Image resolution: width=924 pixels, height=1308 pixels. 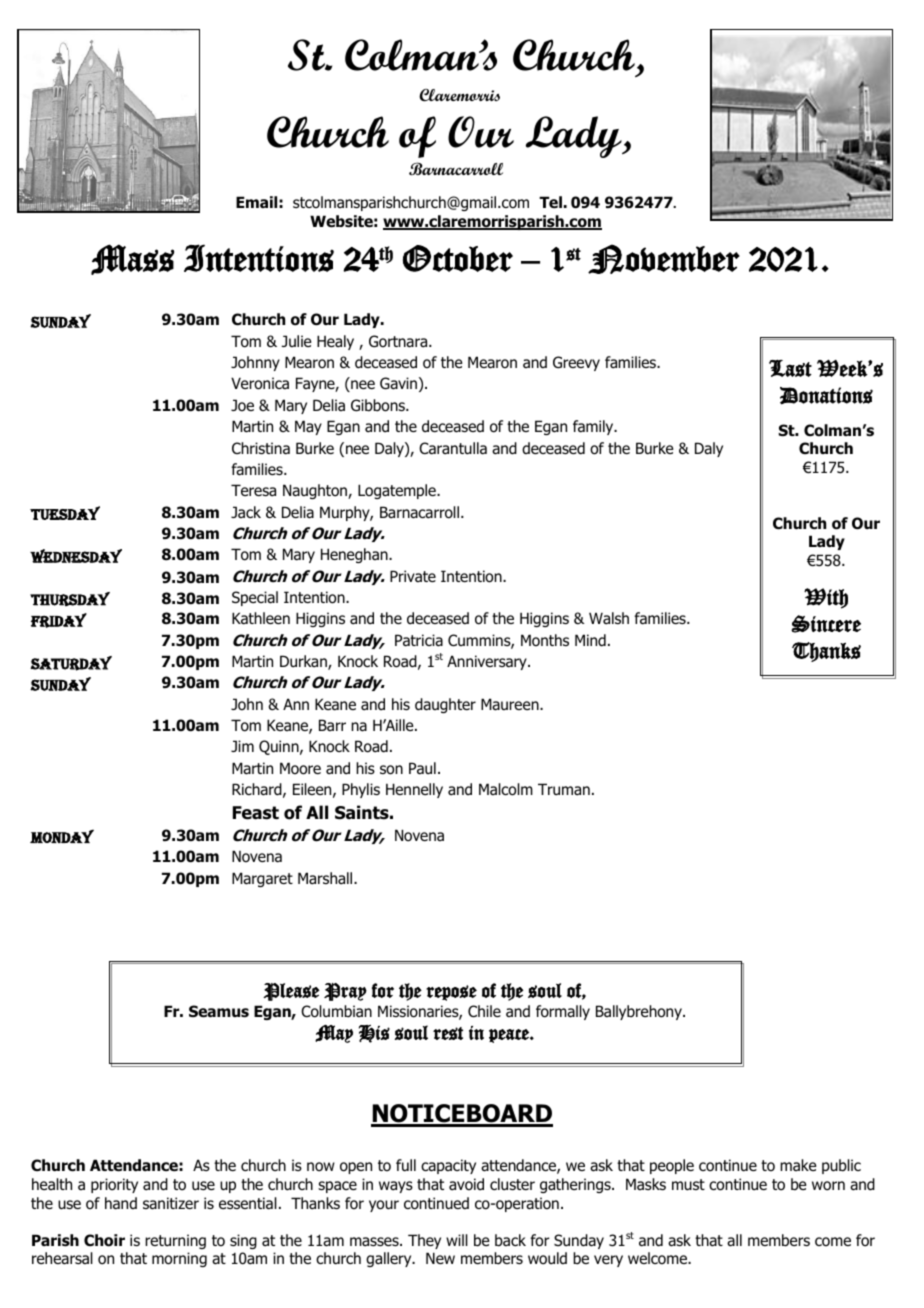 What do you see at coordinates (457, 1240) in the document?
I see `will` at bounding box center [457, 1240].
